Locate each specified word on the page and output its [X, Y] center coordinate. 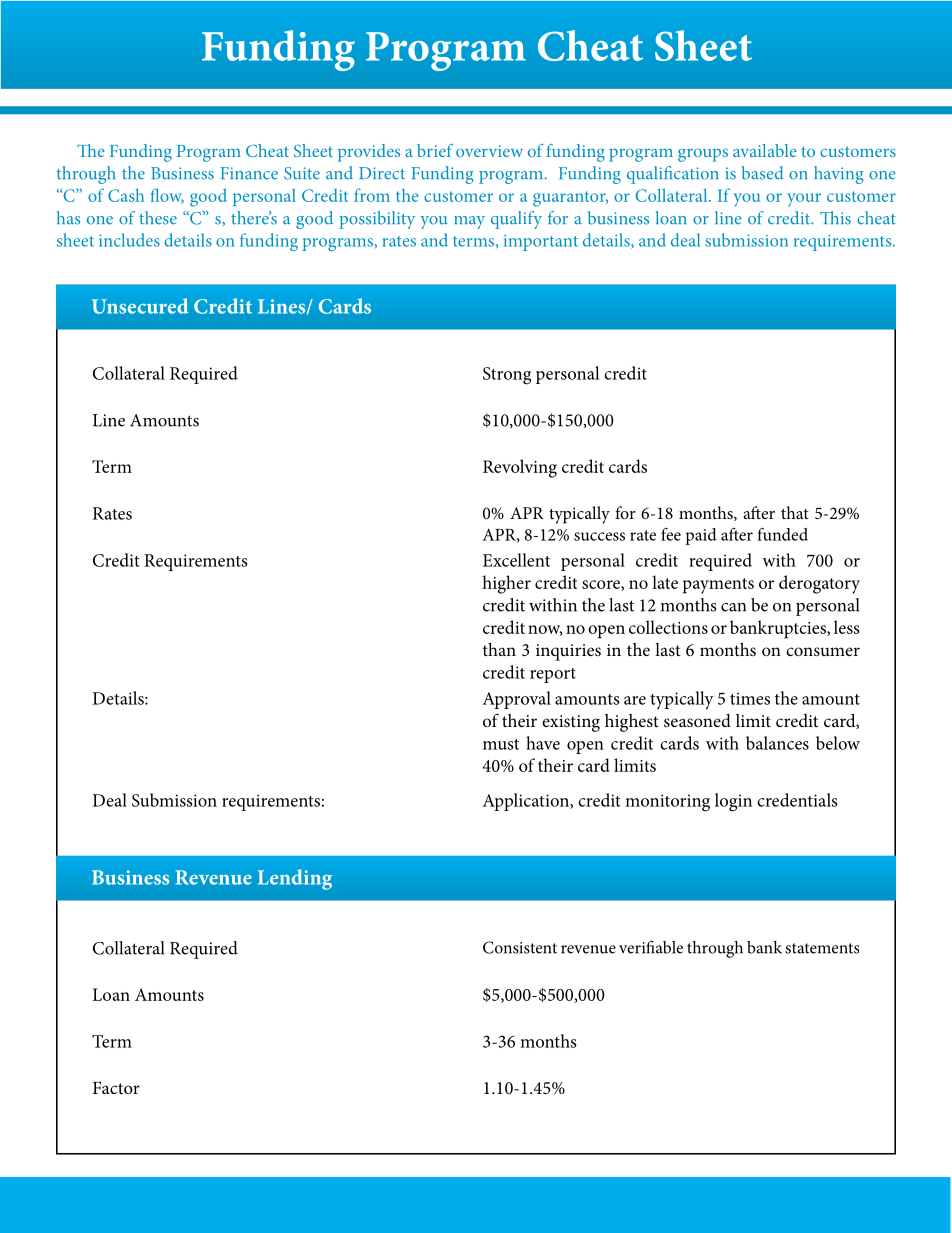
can [733, 607]
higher [506, 584]
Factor [116, 1088]
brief [435, 150]
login [733, 802]
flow [167, 196]
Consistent [520, 947]
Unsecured [140, 306]
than [499, 649]
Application [527, 802]
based [763, 173]
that [795, 512]
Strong [507, 376]
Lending [295, 879]
